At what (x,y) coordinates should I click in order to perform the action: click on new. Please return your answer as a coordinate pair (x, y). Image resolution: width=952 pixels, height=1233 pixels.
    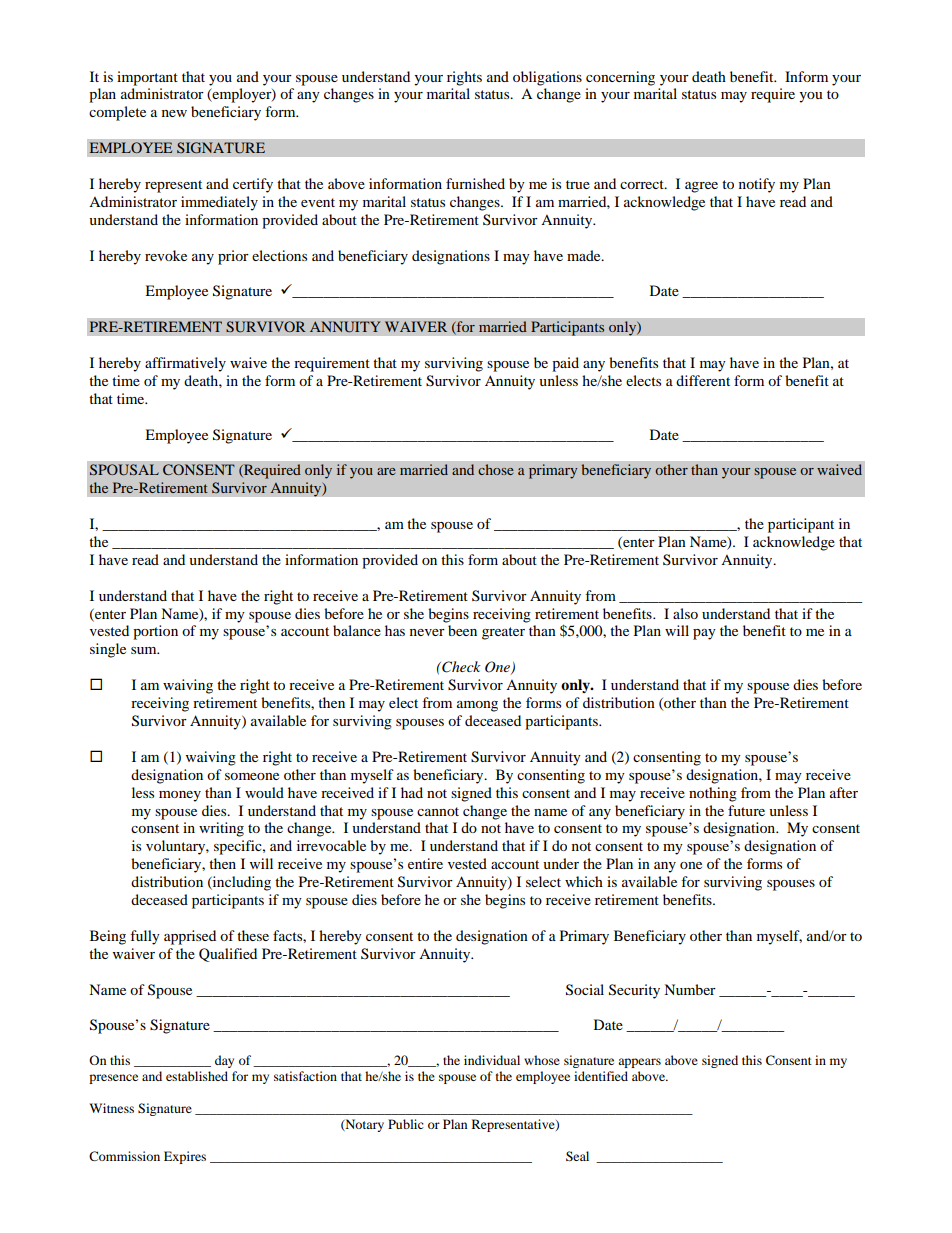
    Looking at the image, I should click on (174, 113).
